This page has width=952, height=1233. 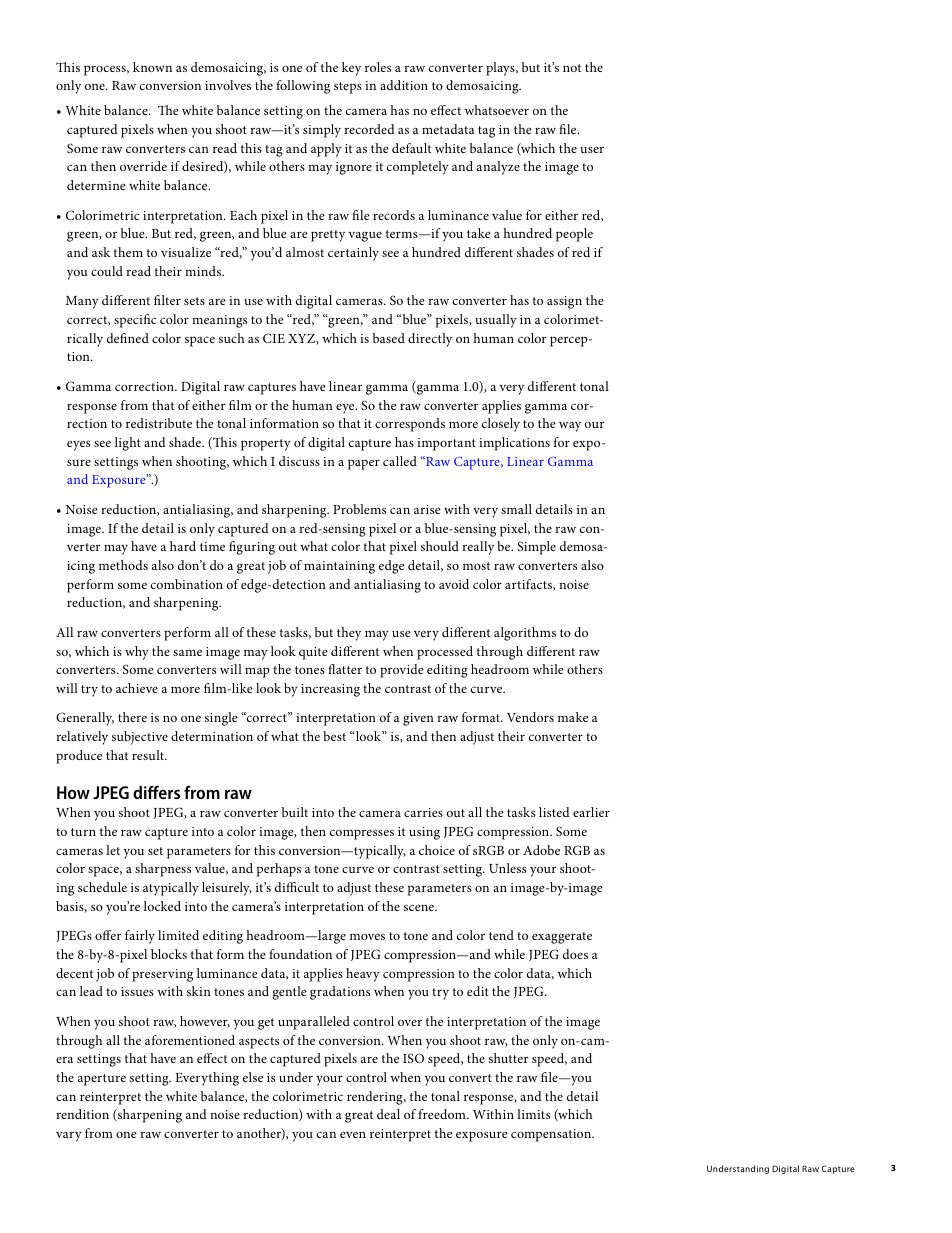 What do you see at coordinates (348, 88) in the page?
I see `steps` at bounding box center [348, 88].
